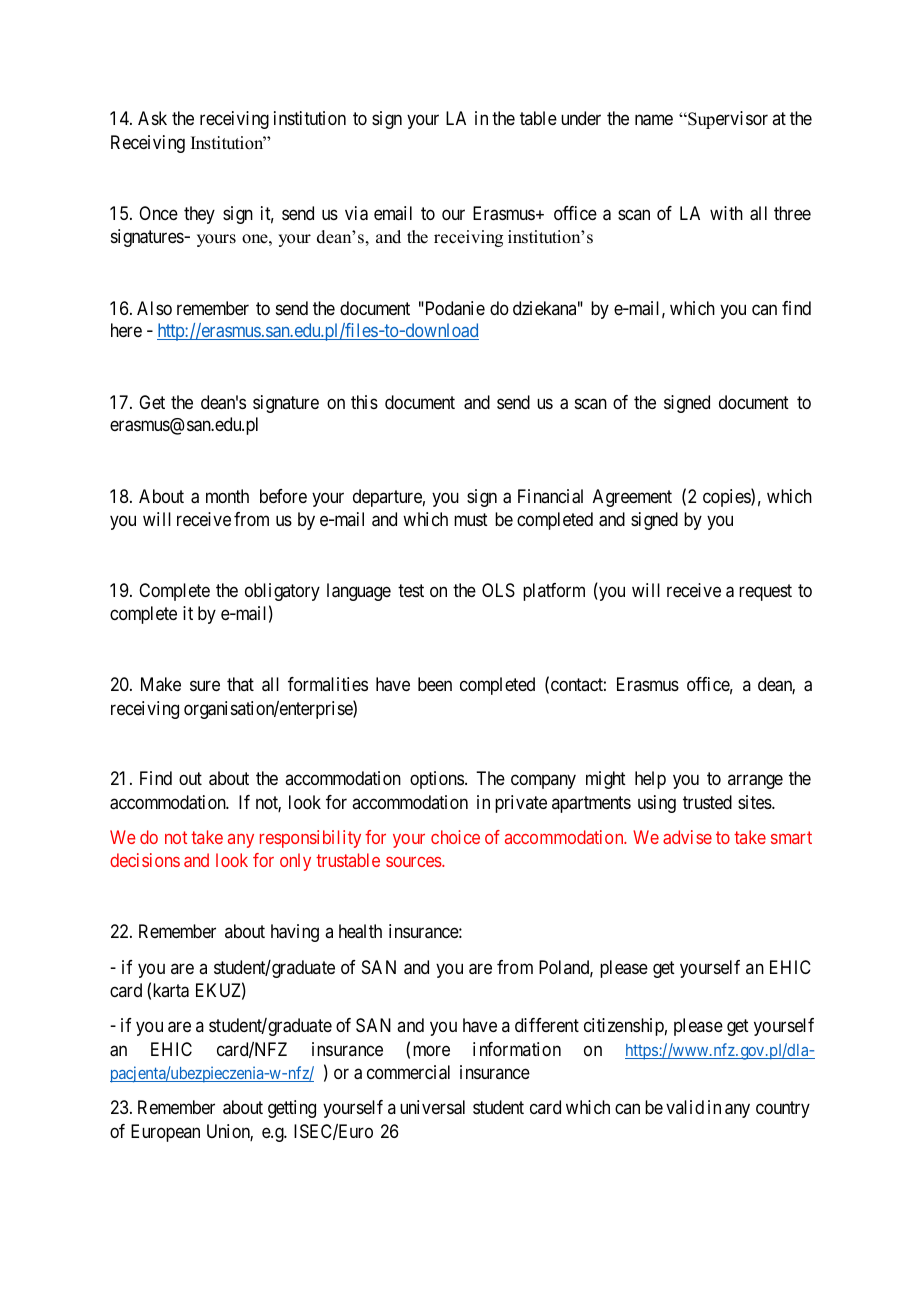 The width and height of the screenshot is (924, 1307). I want to click on OLS, so click(498, 590).
